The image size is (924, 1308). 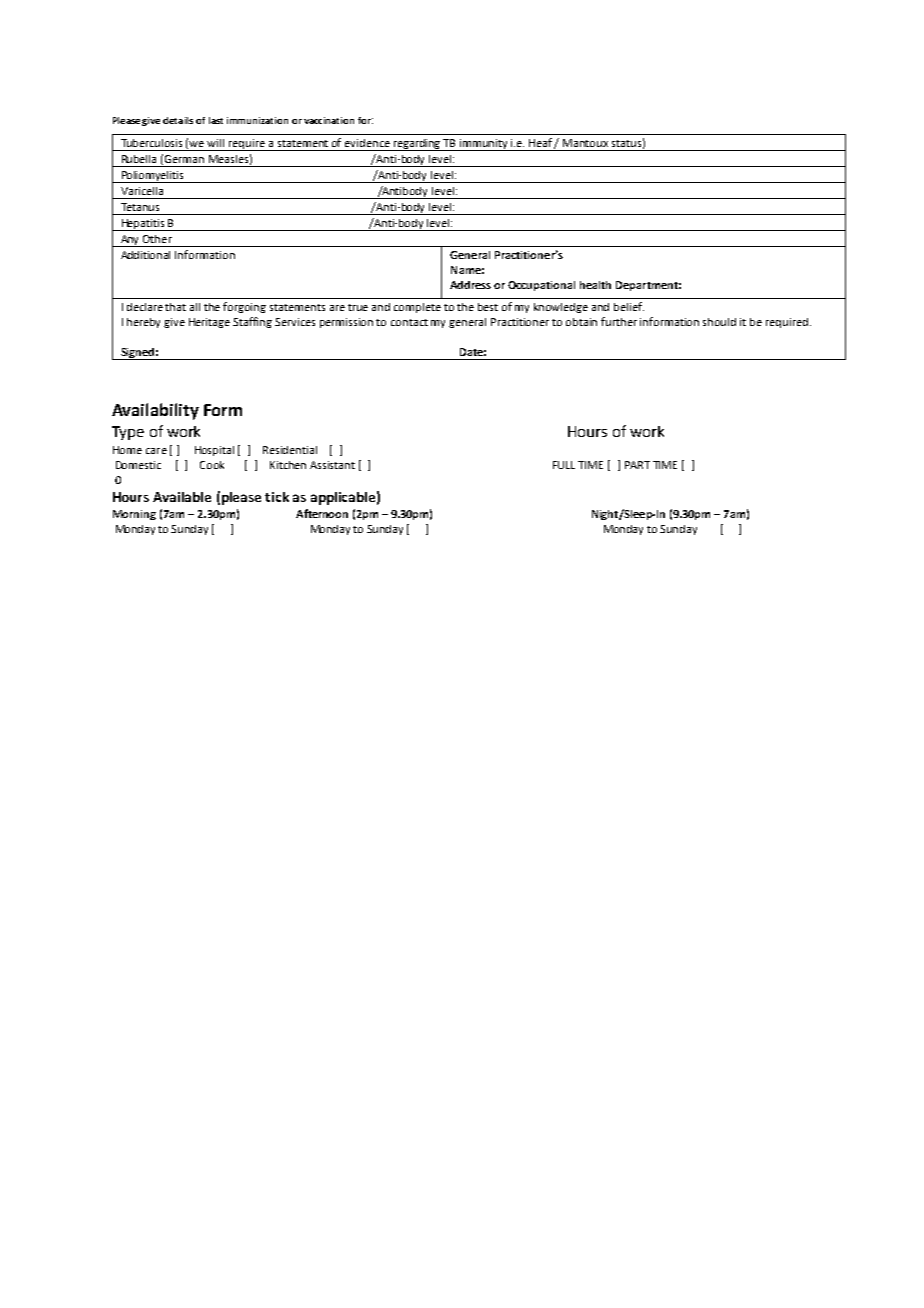 What do you see at coordinates (322, 513) in the document?
I see `Afternoon` at bounding box center [322, 513].
